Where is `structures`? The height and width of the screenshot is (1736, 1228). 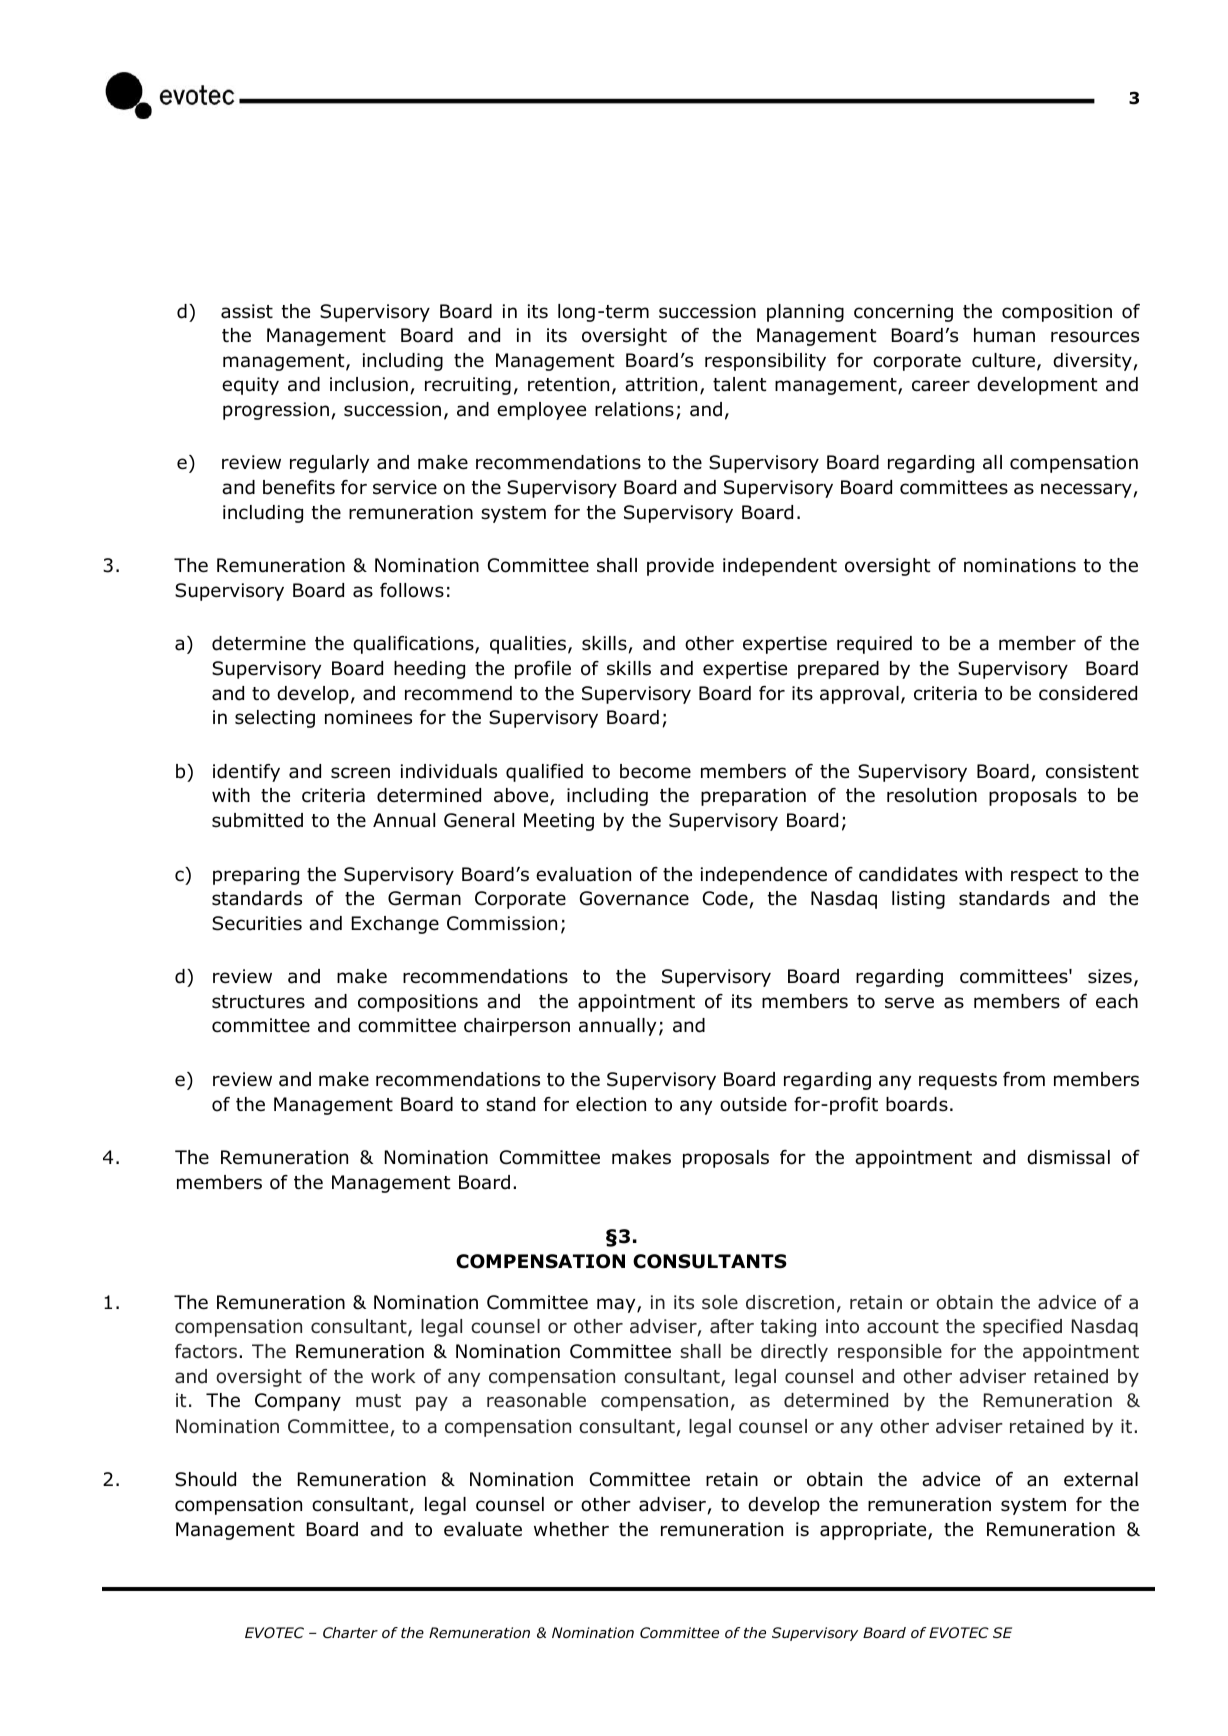 structures is located at coordinates (258, 1002).
